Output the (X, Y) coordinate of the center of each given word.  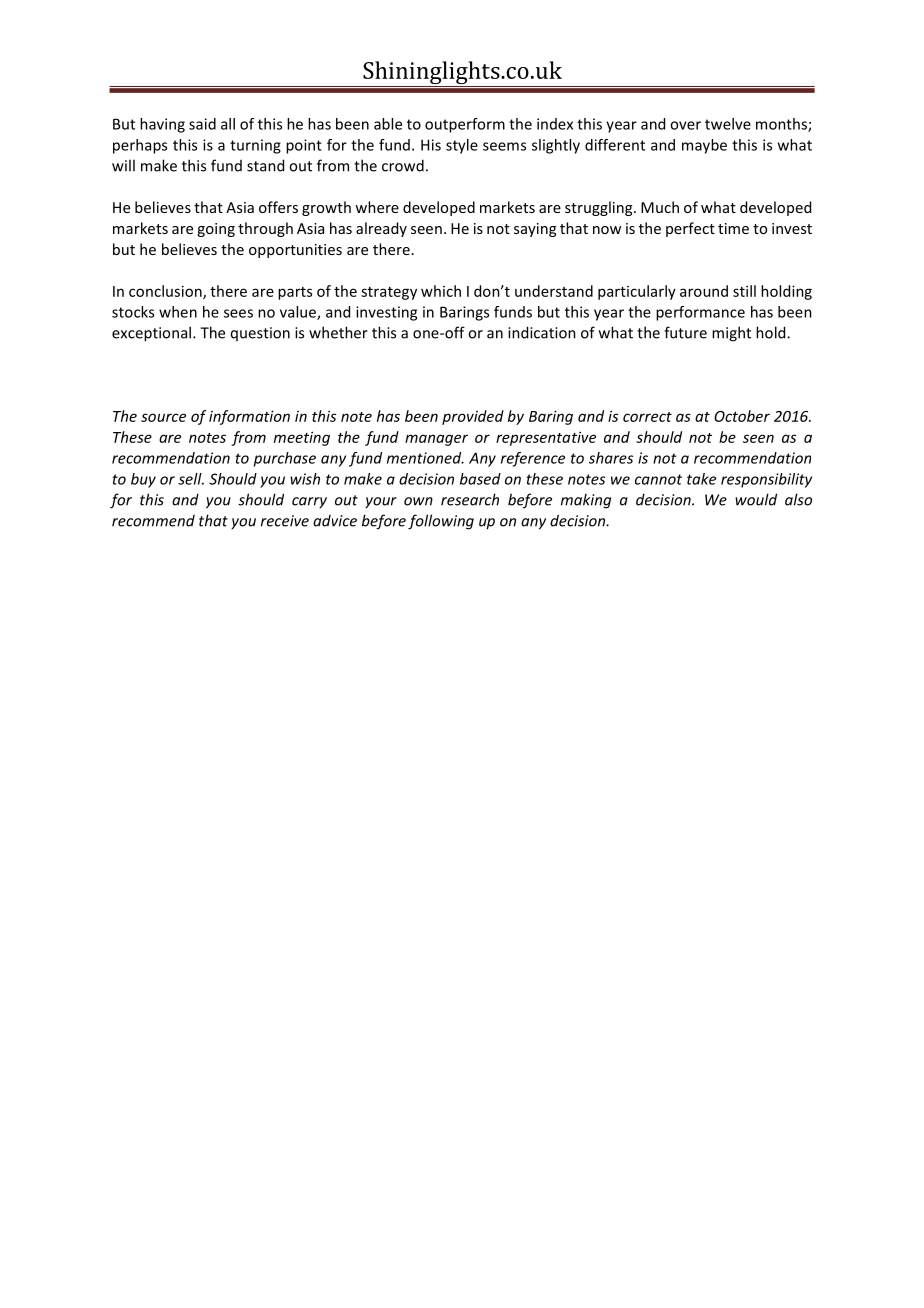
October (742, 416)
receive (285, 521)
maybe (704, 146)
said (202, 124)
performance (700, 313)
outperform (465, 125)
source (163, 417)
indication (542, 332)
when (178, 312)
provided (473, 417)
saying (535, 230)
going (216, 230)
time (733, 228)
